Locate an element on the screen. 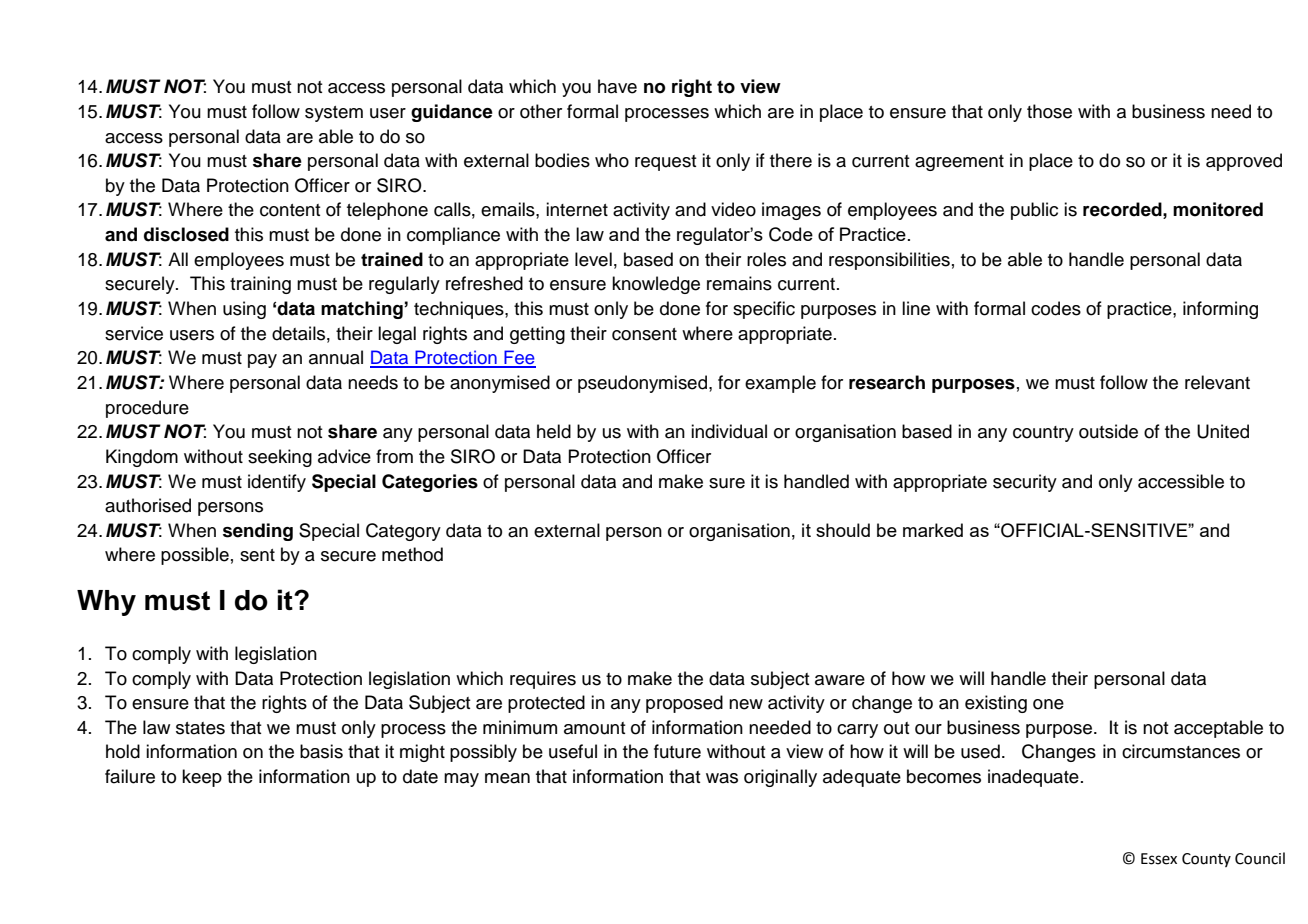 The width and height of the screenshot is (1308, 924). possible is located at coordinates (195, 556).
